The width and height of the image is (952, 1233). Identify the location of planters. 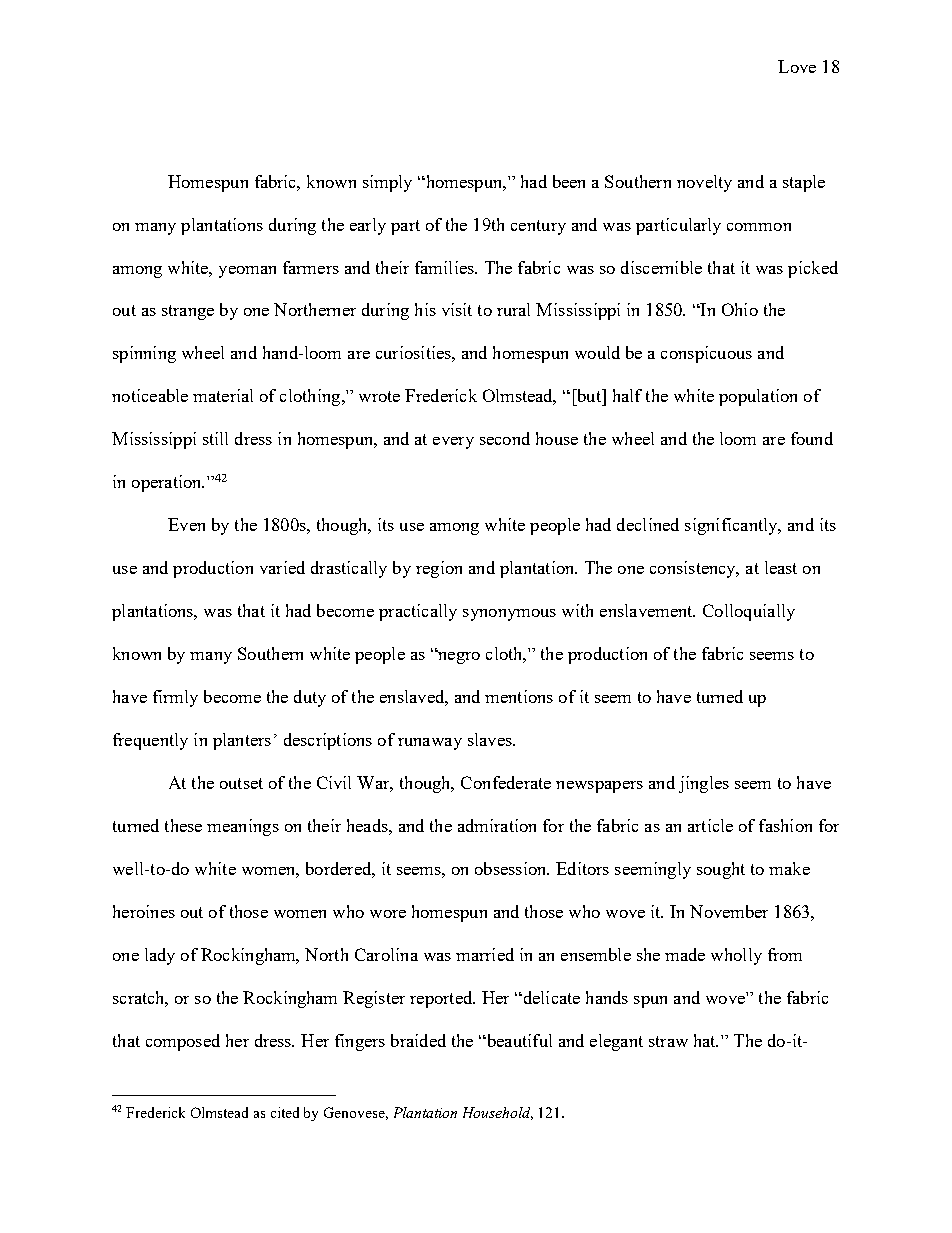
(242, 741).
